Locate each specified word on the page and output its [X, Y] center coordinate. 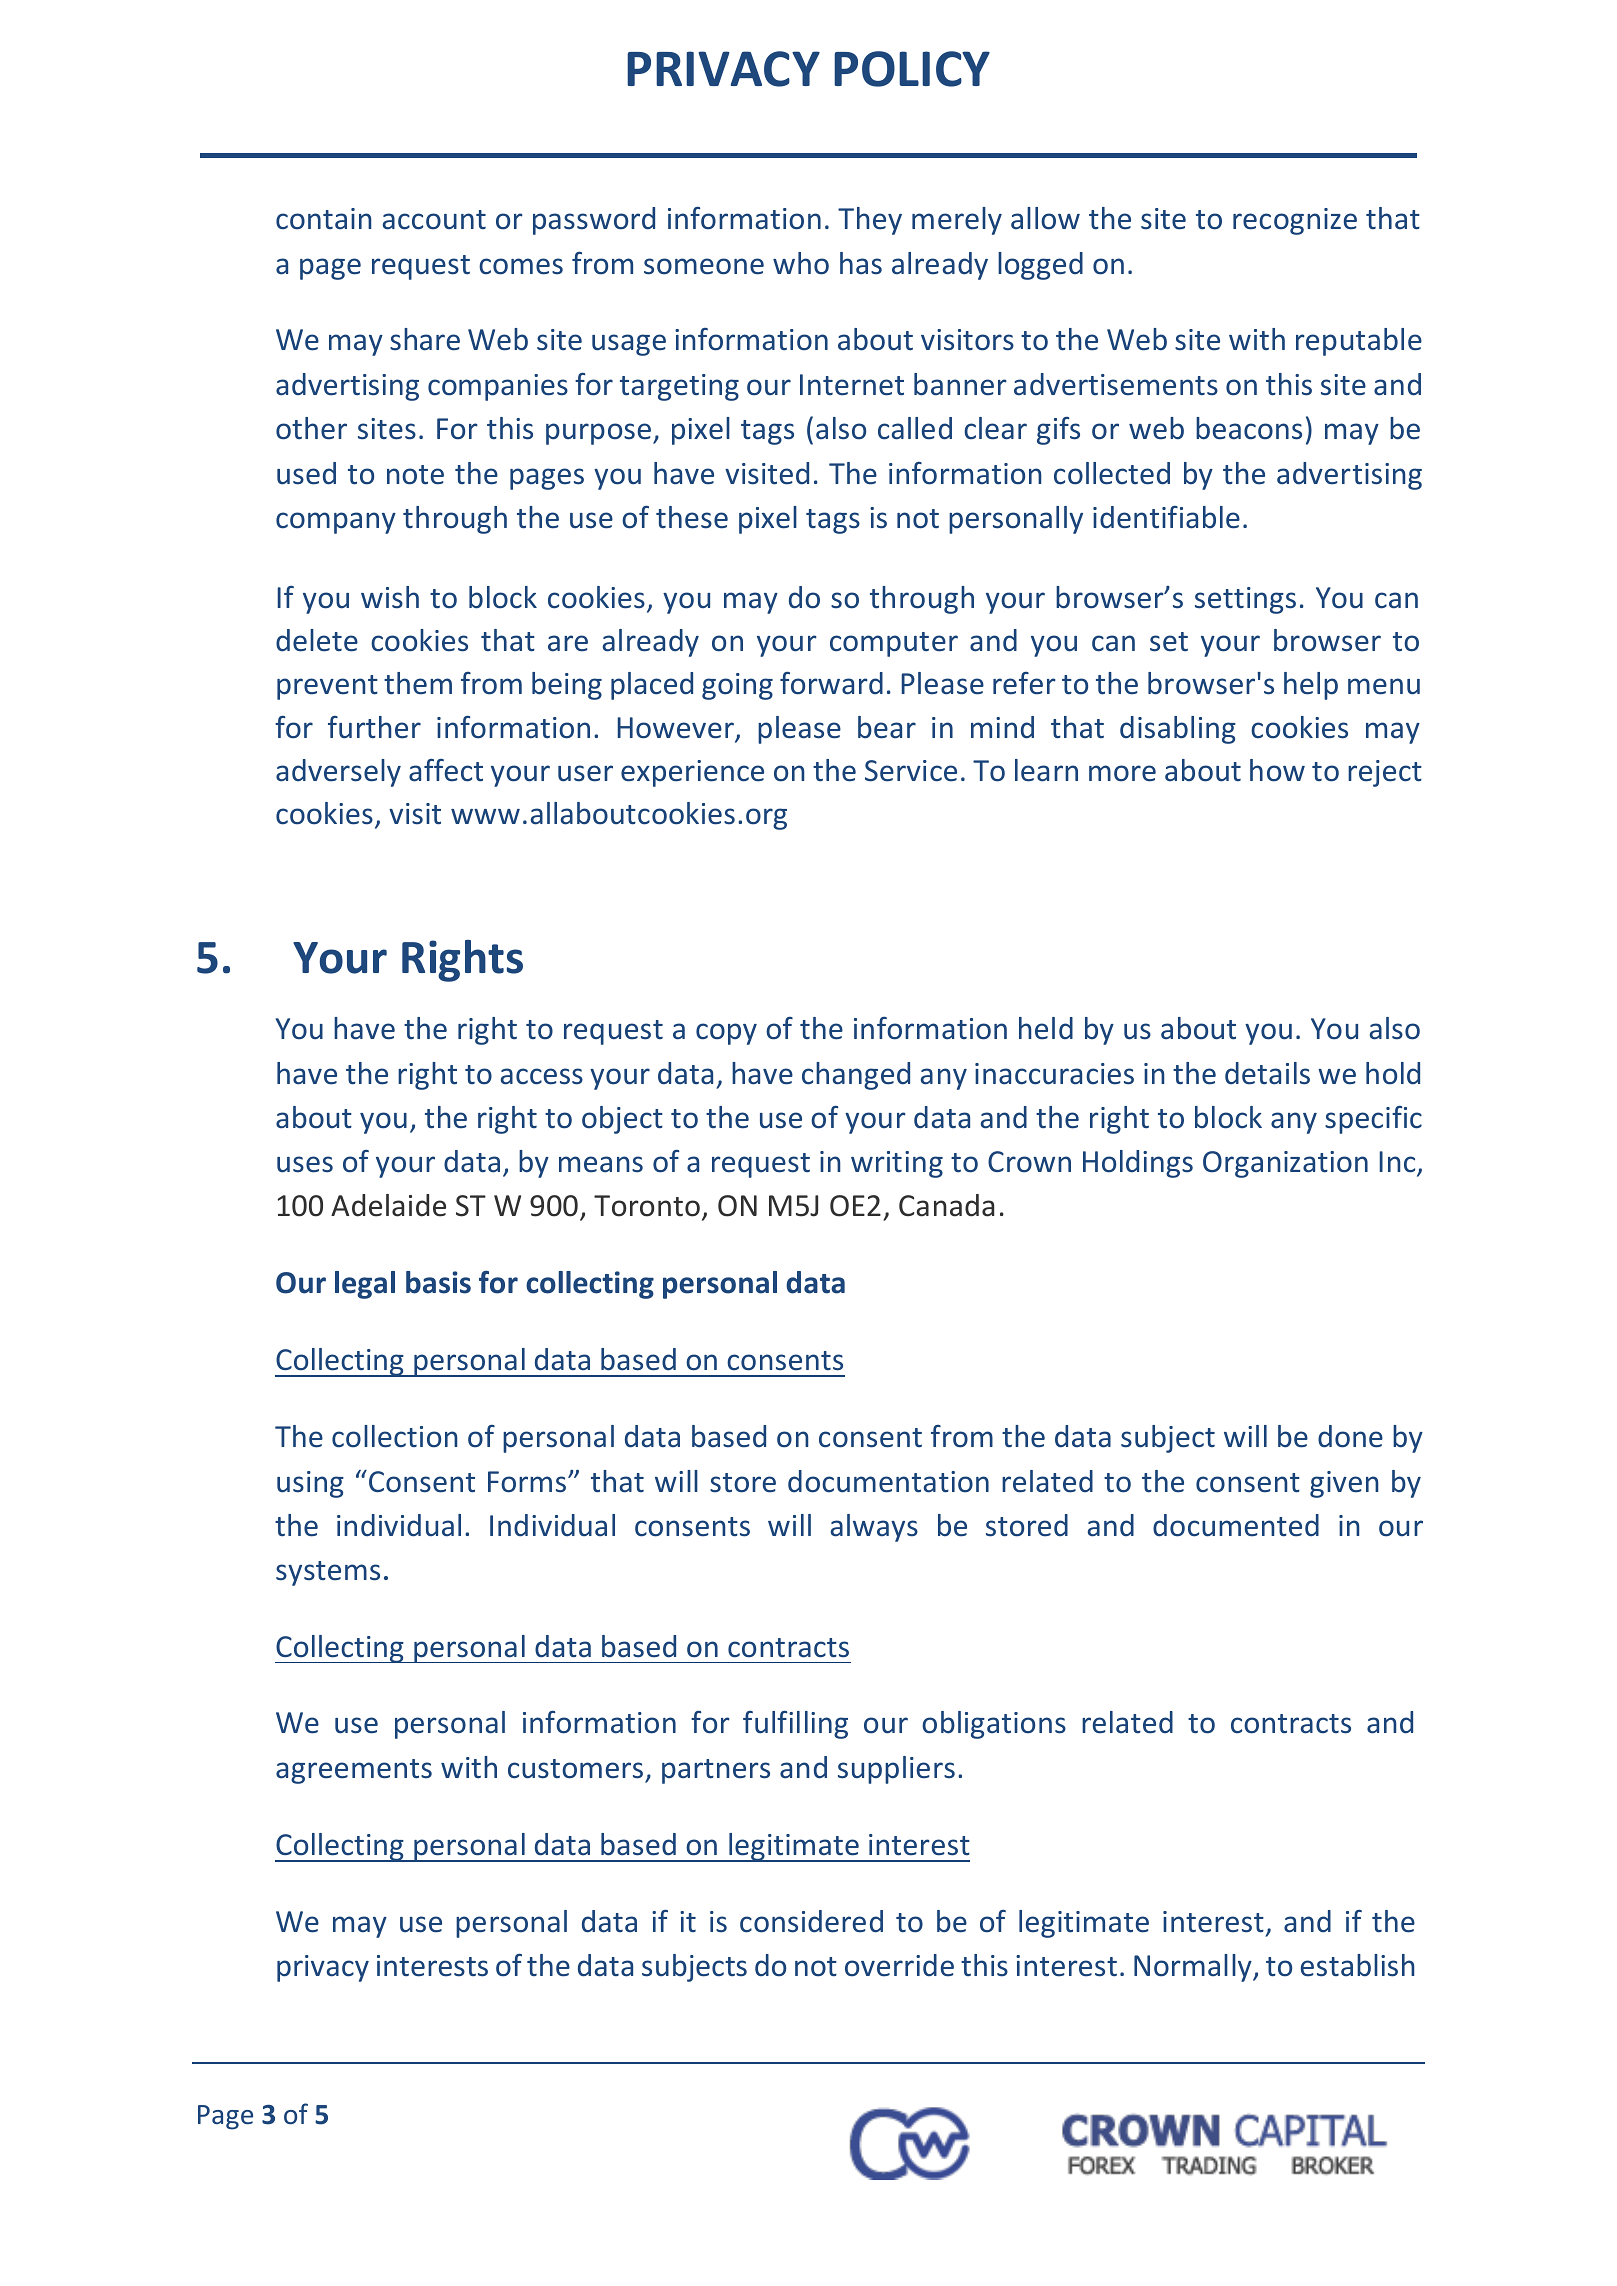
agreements [354, 1771]
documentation [888, 1481]
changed [856, 1076]
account [434, 220]
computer [894, 644]
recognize [1295, 221]
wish [390, 597]
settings [1245, 600]
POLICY [912, 69]
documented [1236, 1525]
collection [394, 1436]
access [542, 1076]
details [1267, 1073]
